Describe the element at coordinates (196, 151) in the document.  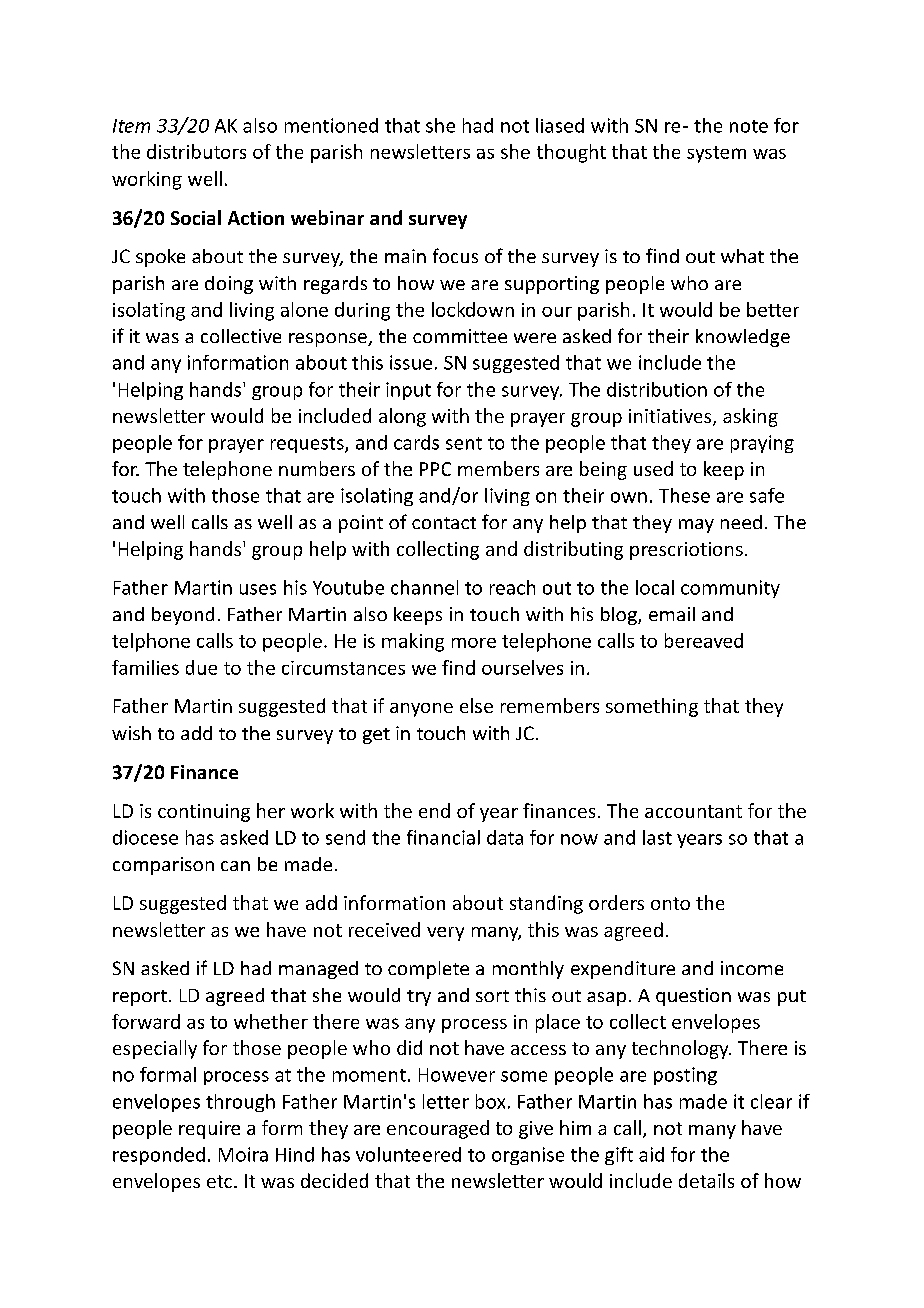
I see `distributors` at that location.
